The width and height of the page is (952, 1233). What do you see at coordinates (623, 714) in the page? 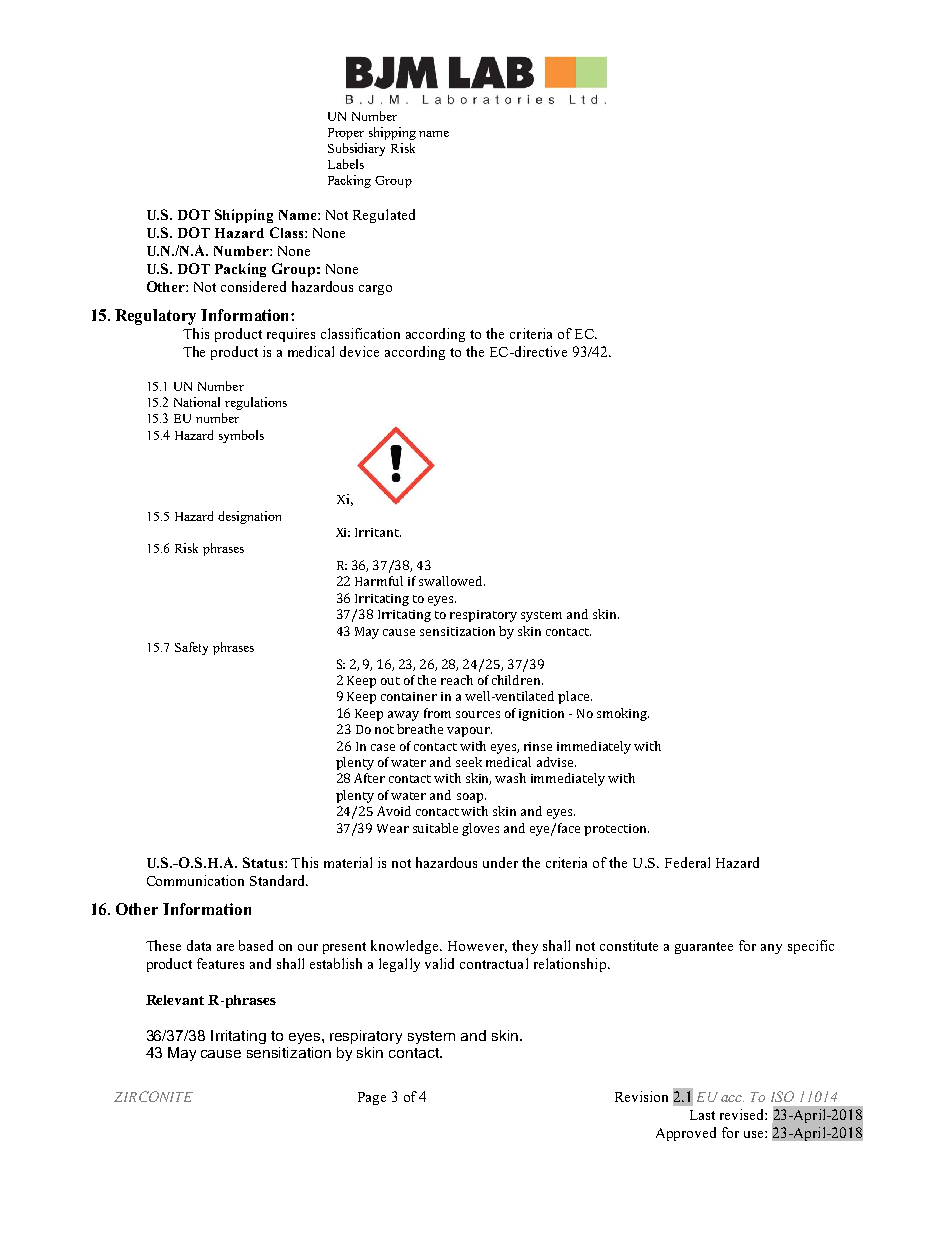
I see `smoking` at bounding box center [623, 714].
